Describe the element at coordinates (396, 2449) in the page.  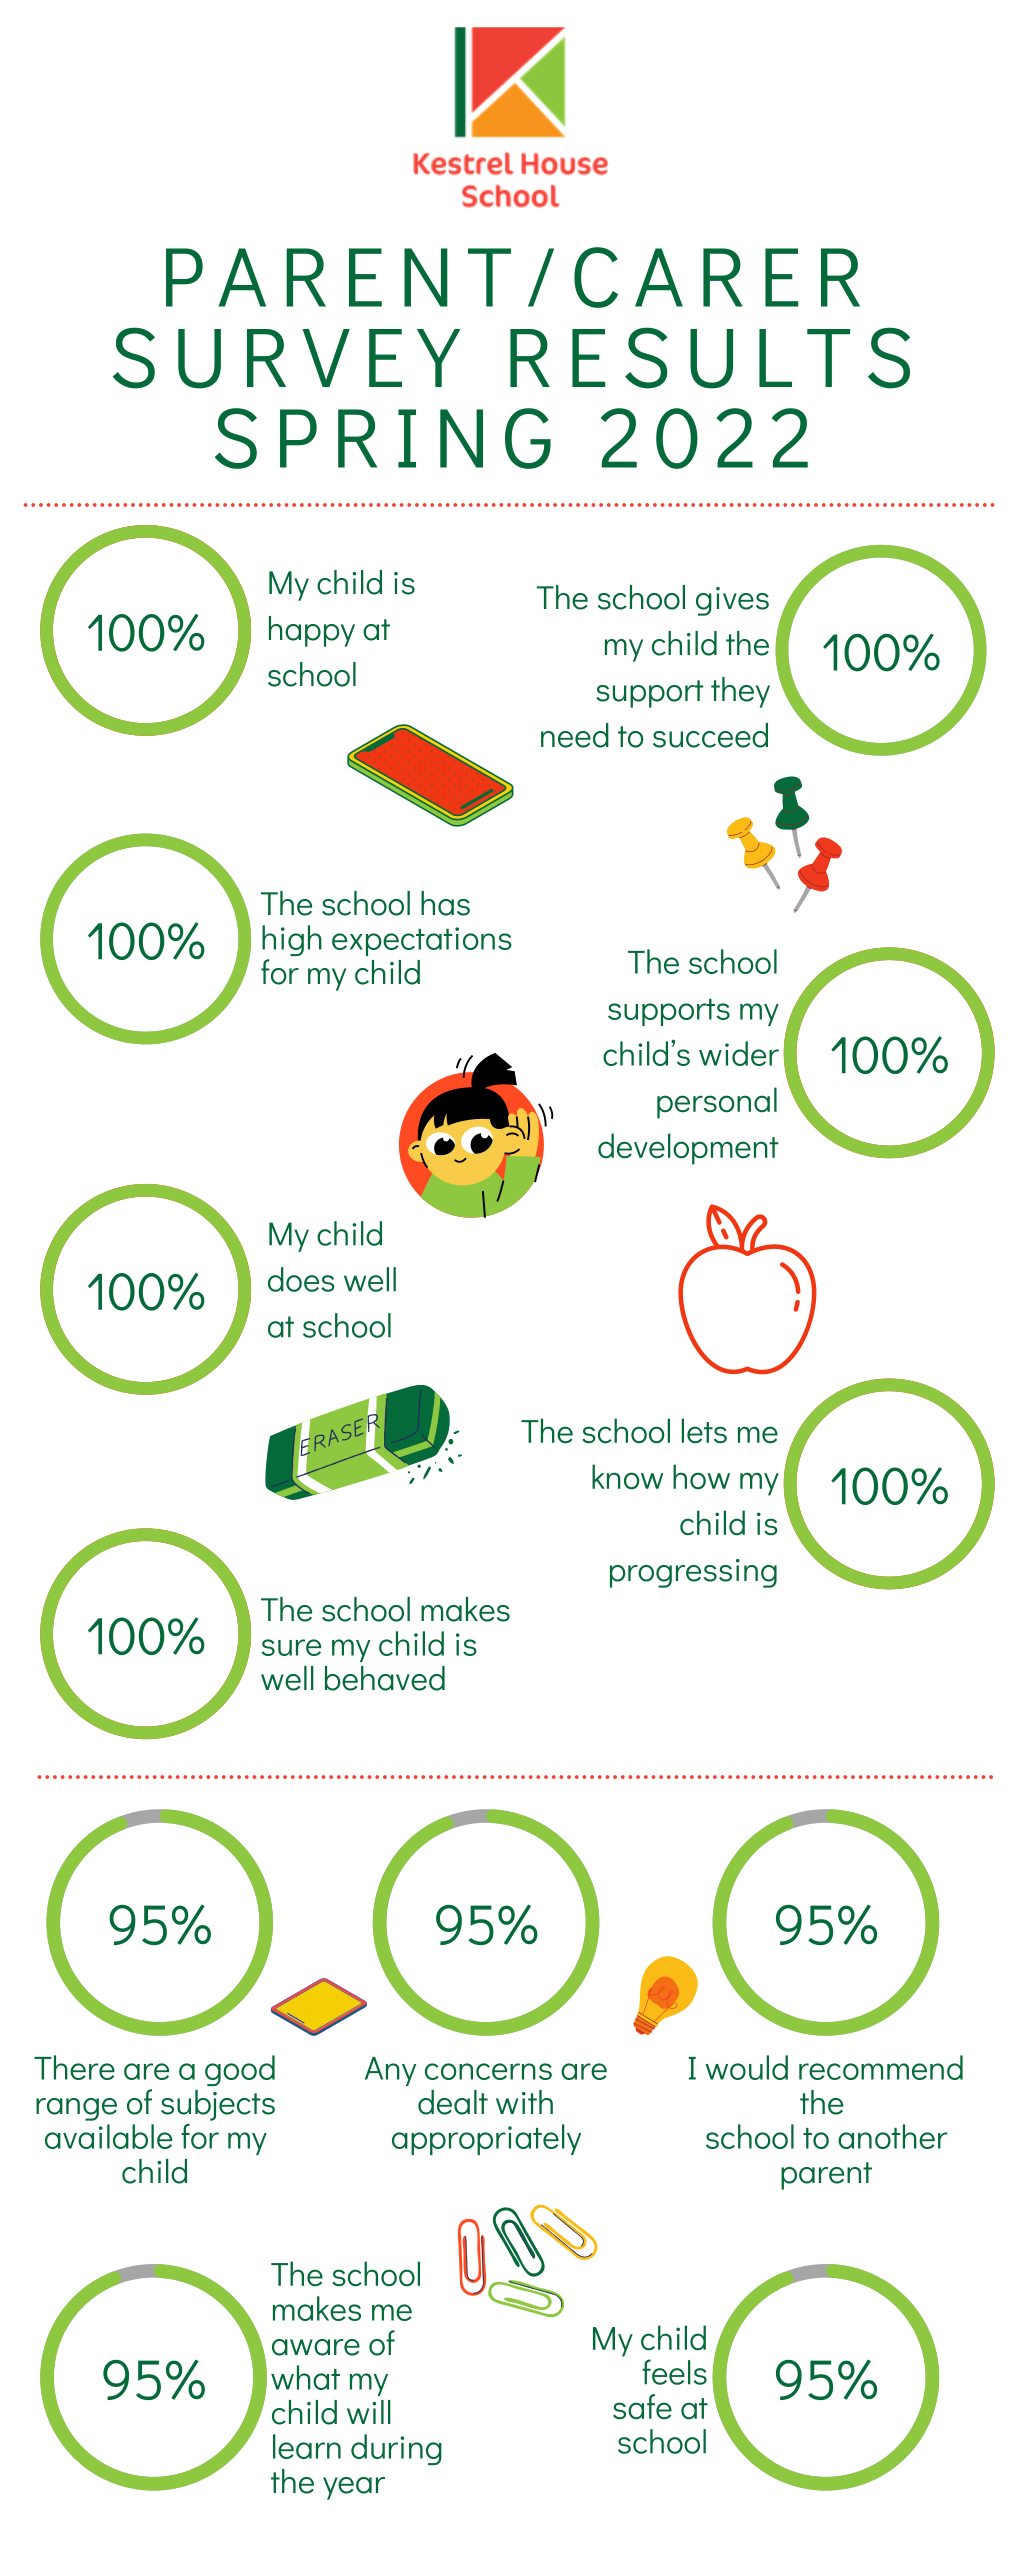
I see `during` at that location.
